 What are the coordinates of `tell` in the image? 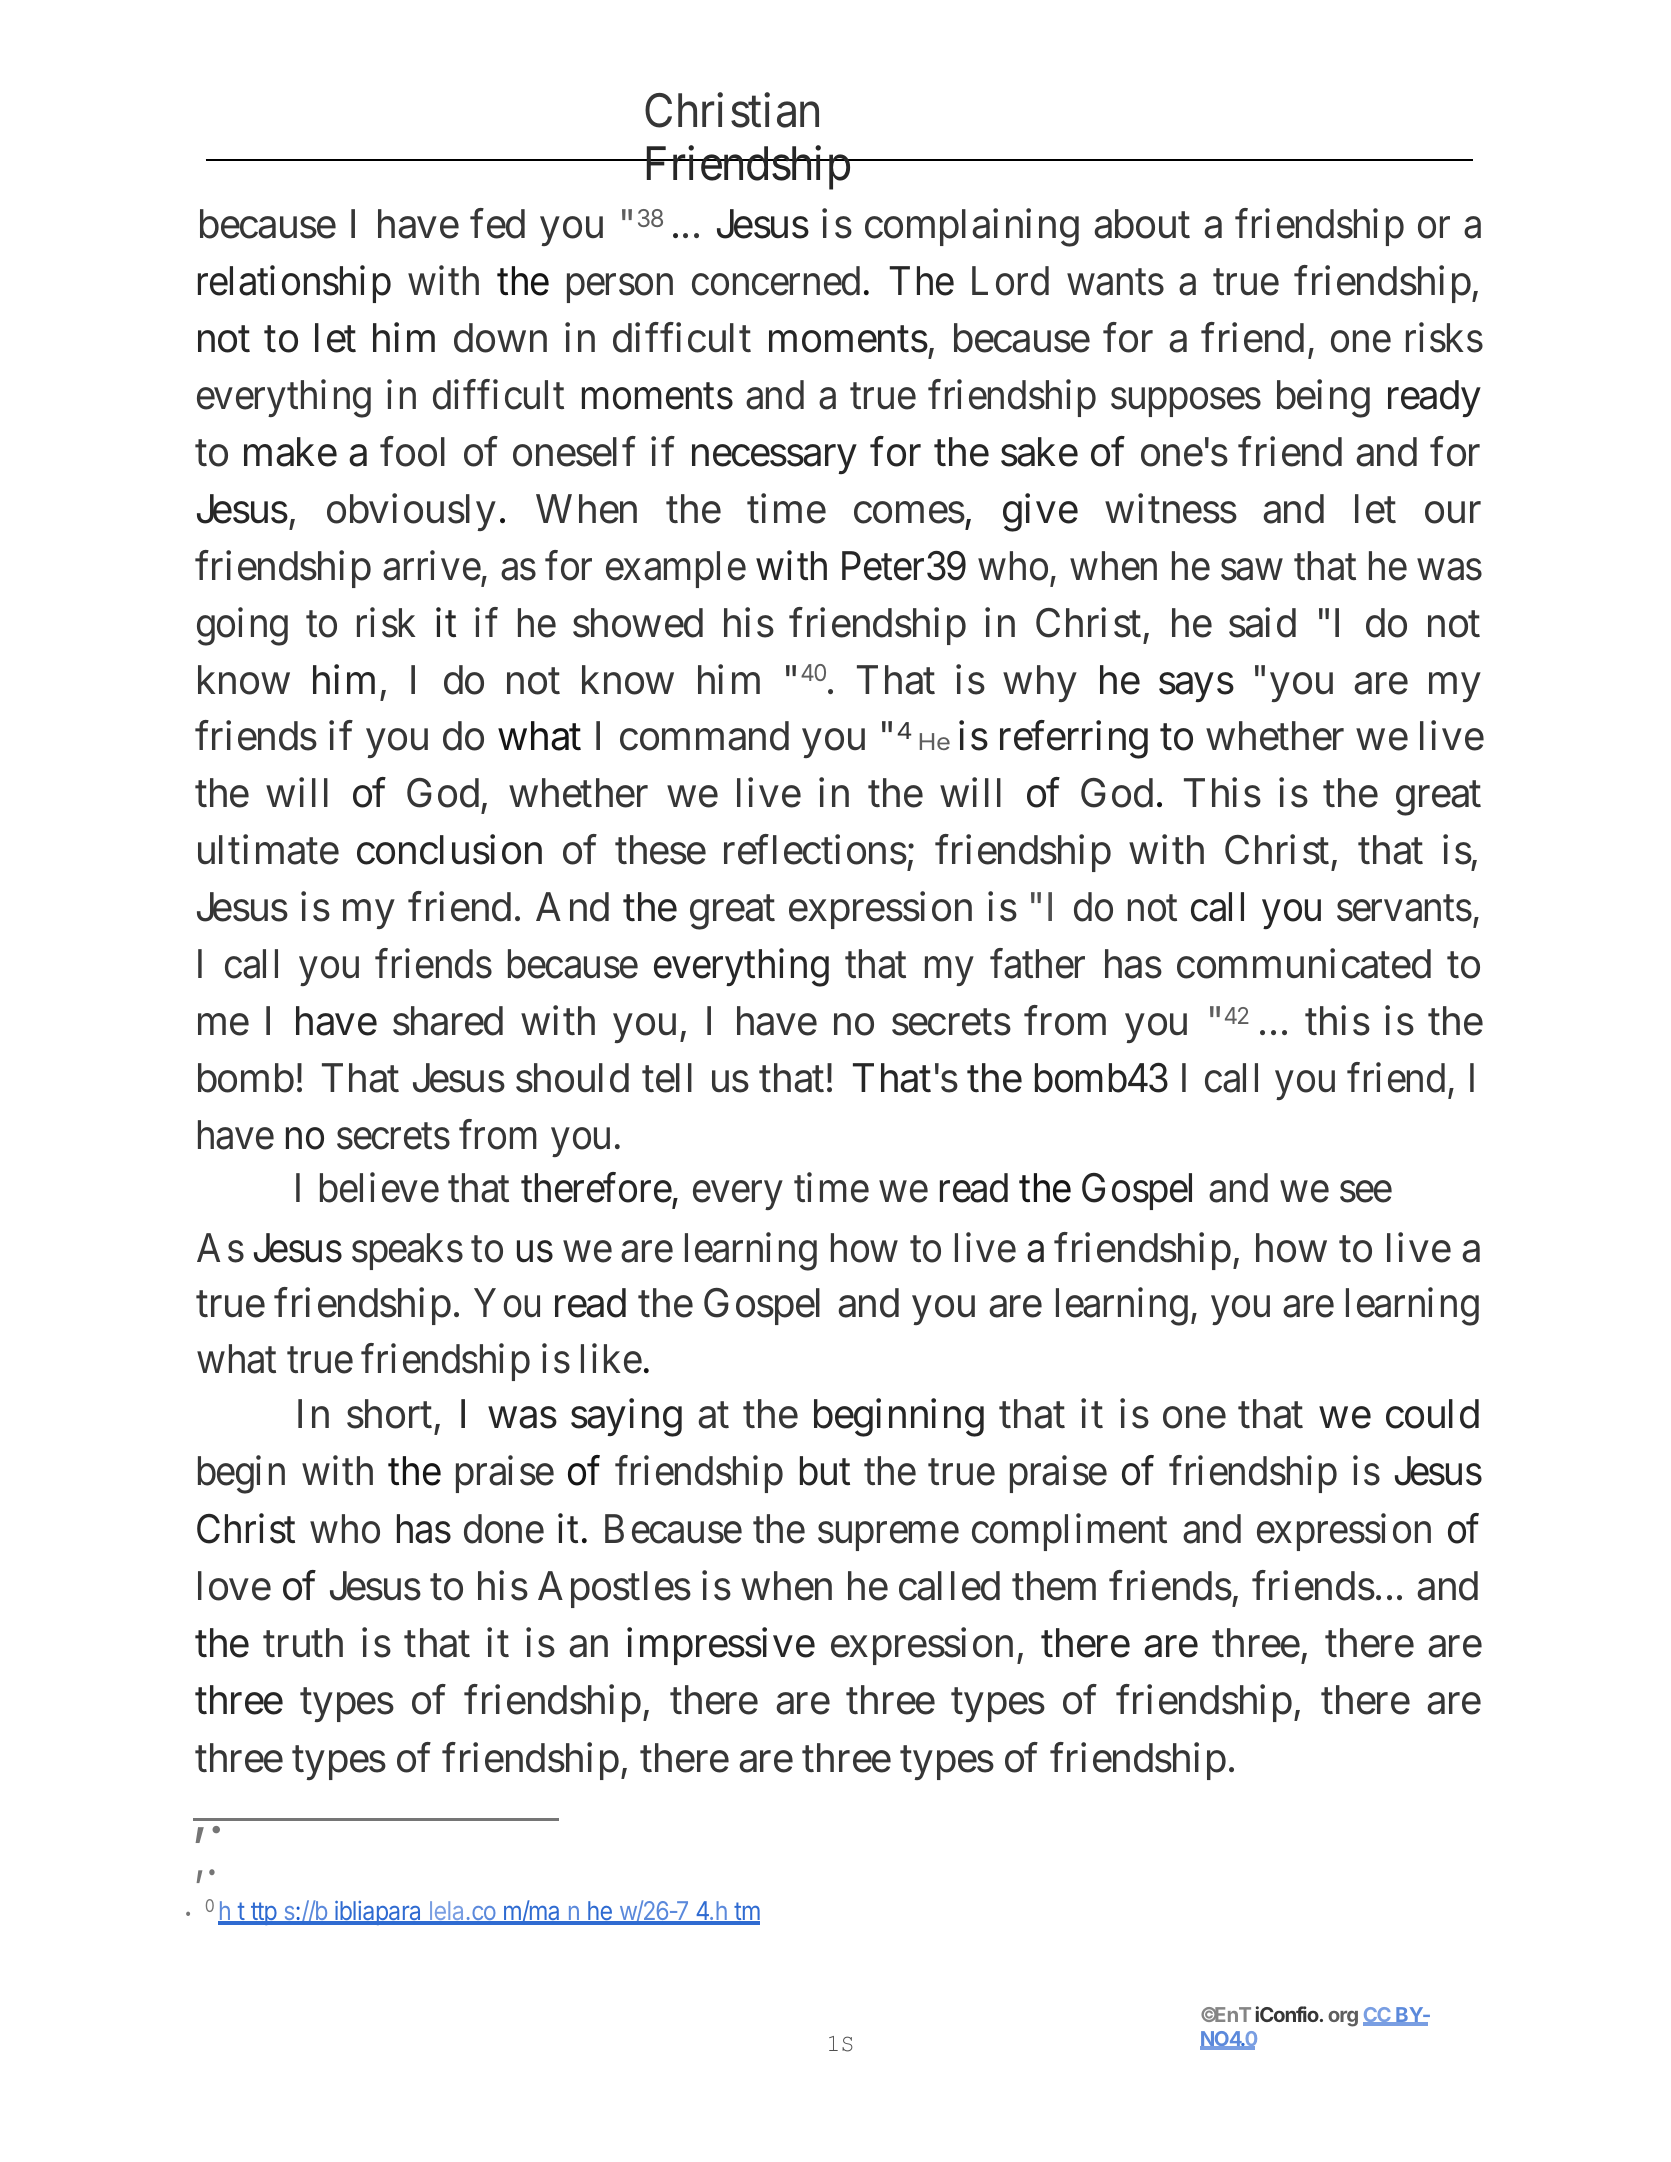 It's located at (667, 1078).
